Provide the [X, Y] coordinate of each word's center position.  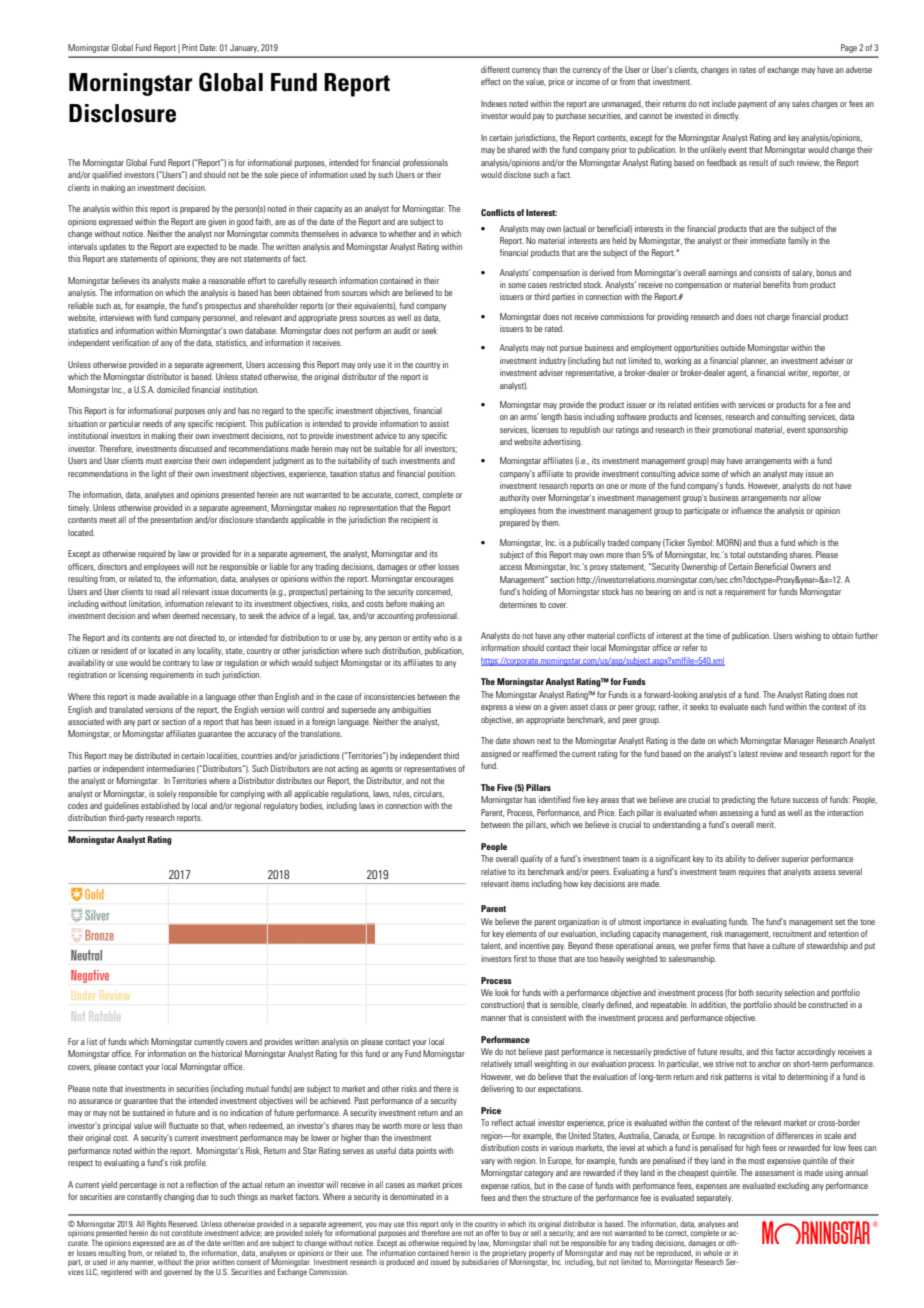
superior [795, 859]
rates [748, 70]
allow [811, 497]
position [442, 474]
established [160, 805]
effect [491, 81]
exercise [178, 460]
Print [190, 47]
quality [531, 859]
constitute [187, 1233]
